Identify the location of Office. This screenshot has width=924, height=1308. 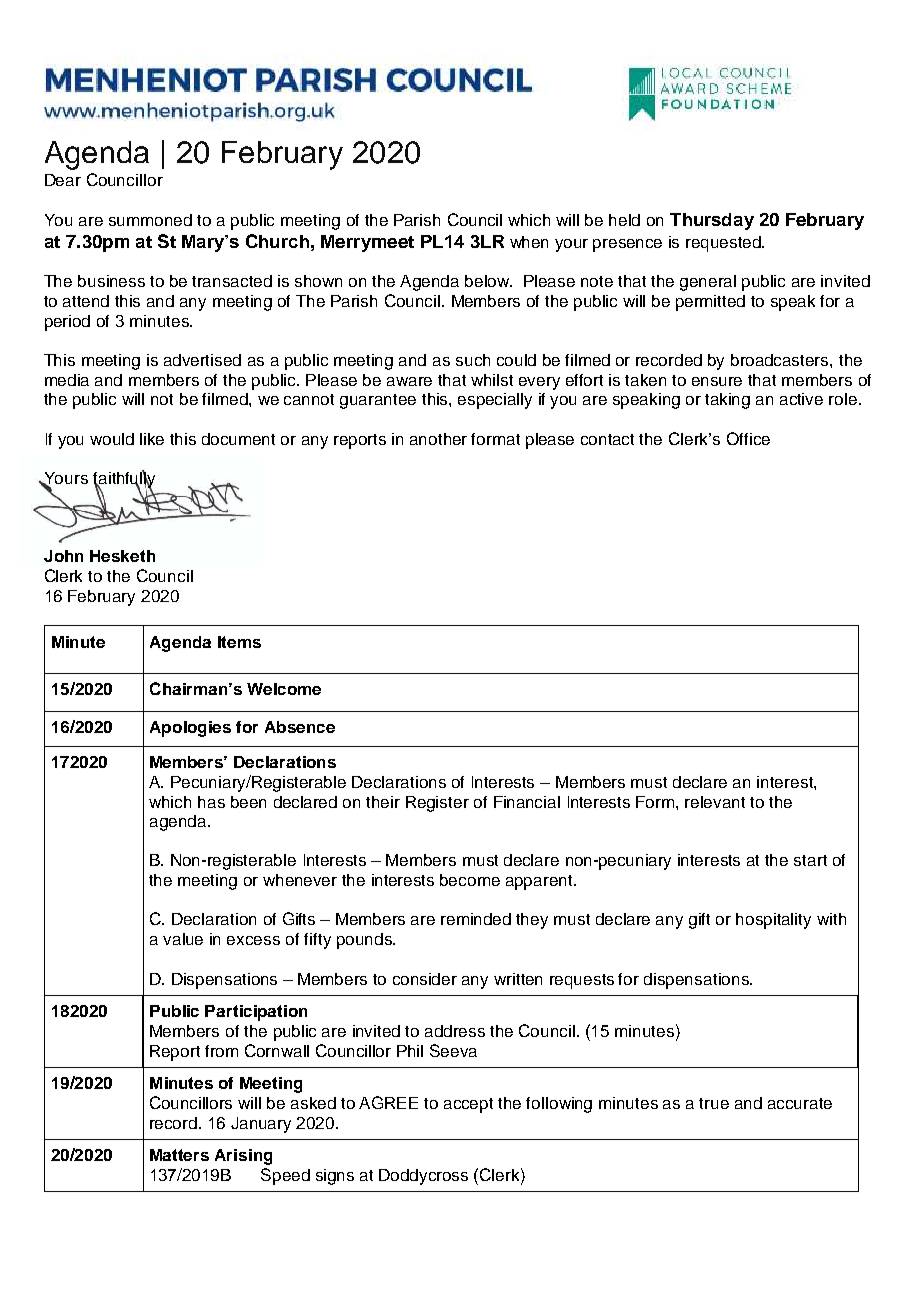
(748, 438).
